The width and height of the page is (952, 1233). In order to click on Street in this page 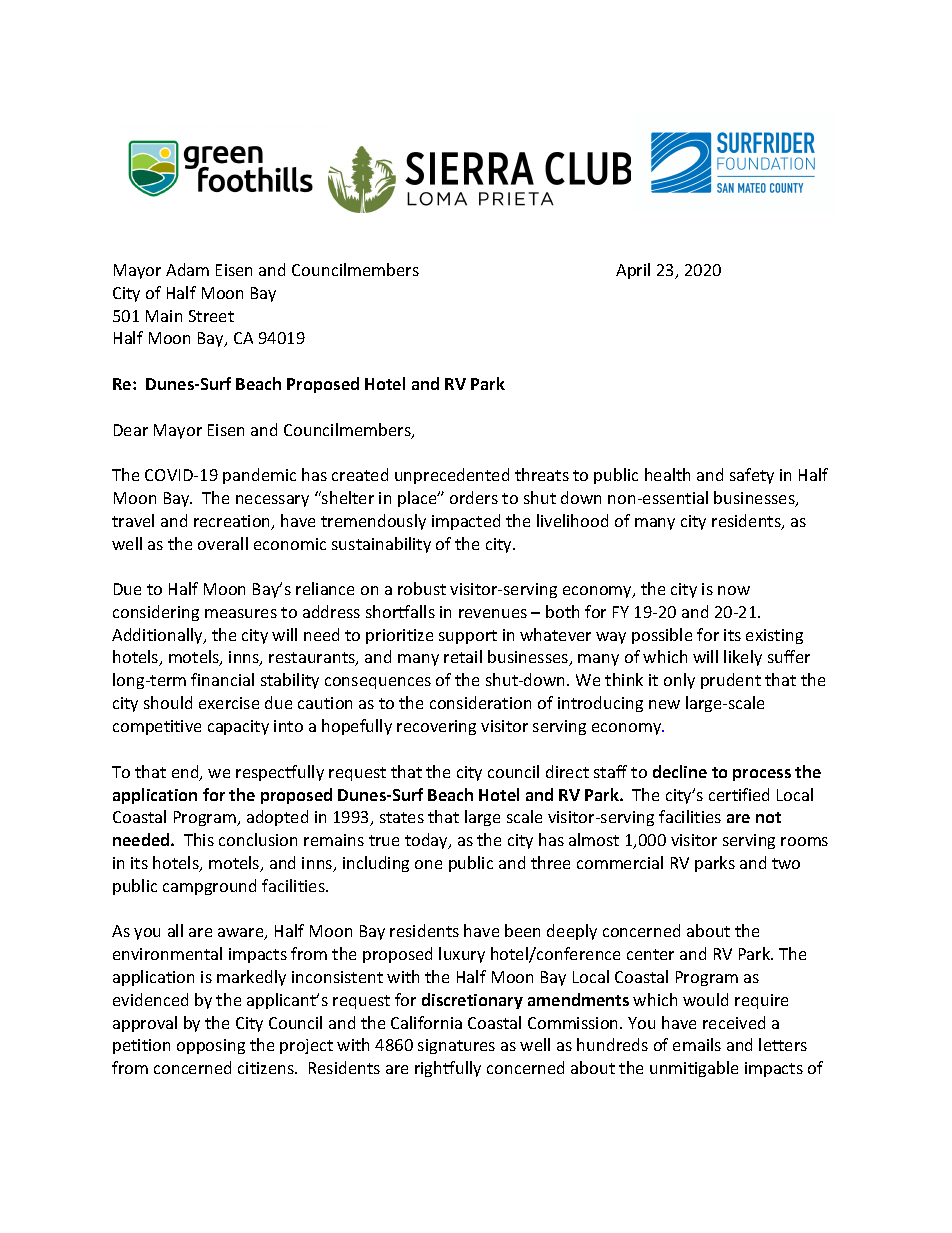, I will do `click(211, 316)`.
